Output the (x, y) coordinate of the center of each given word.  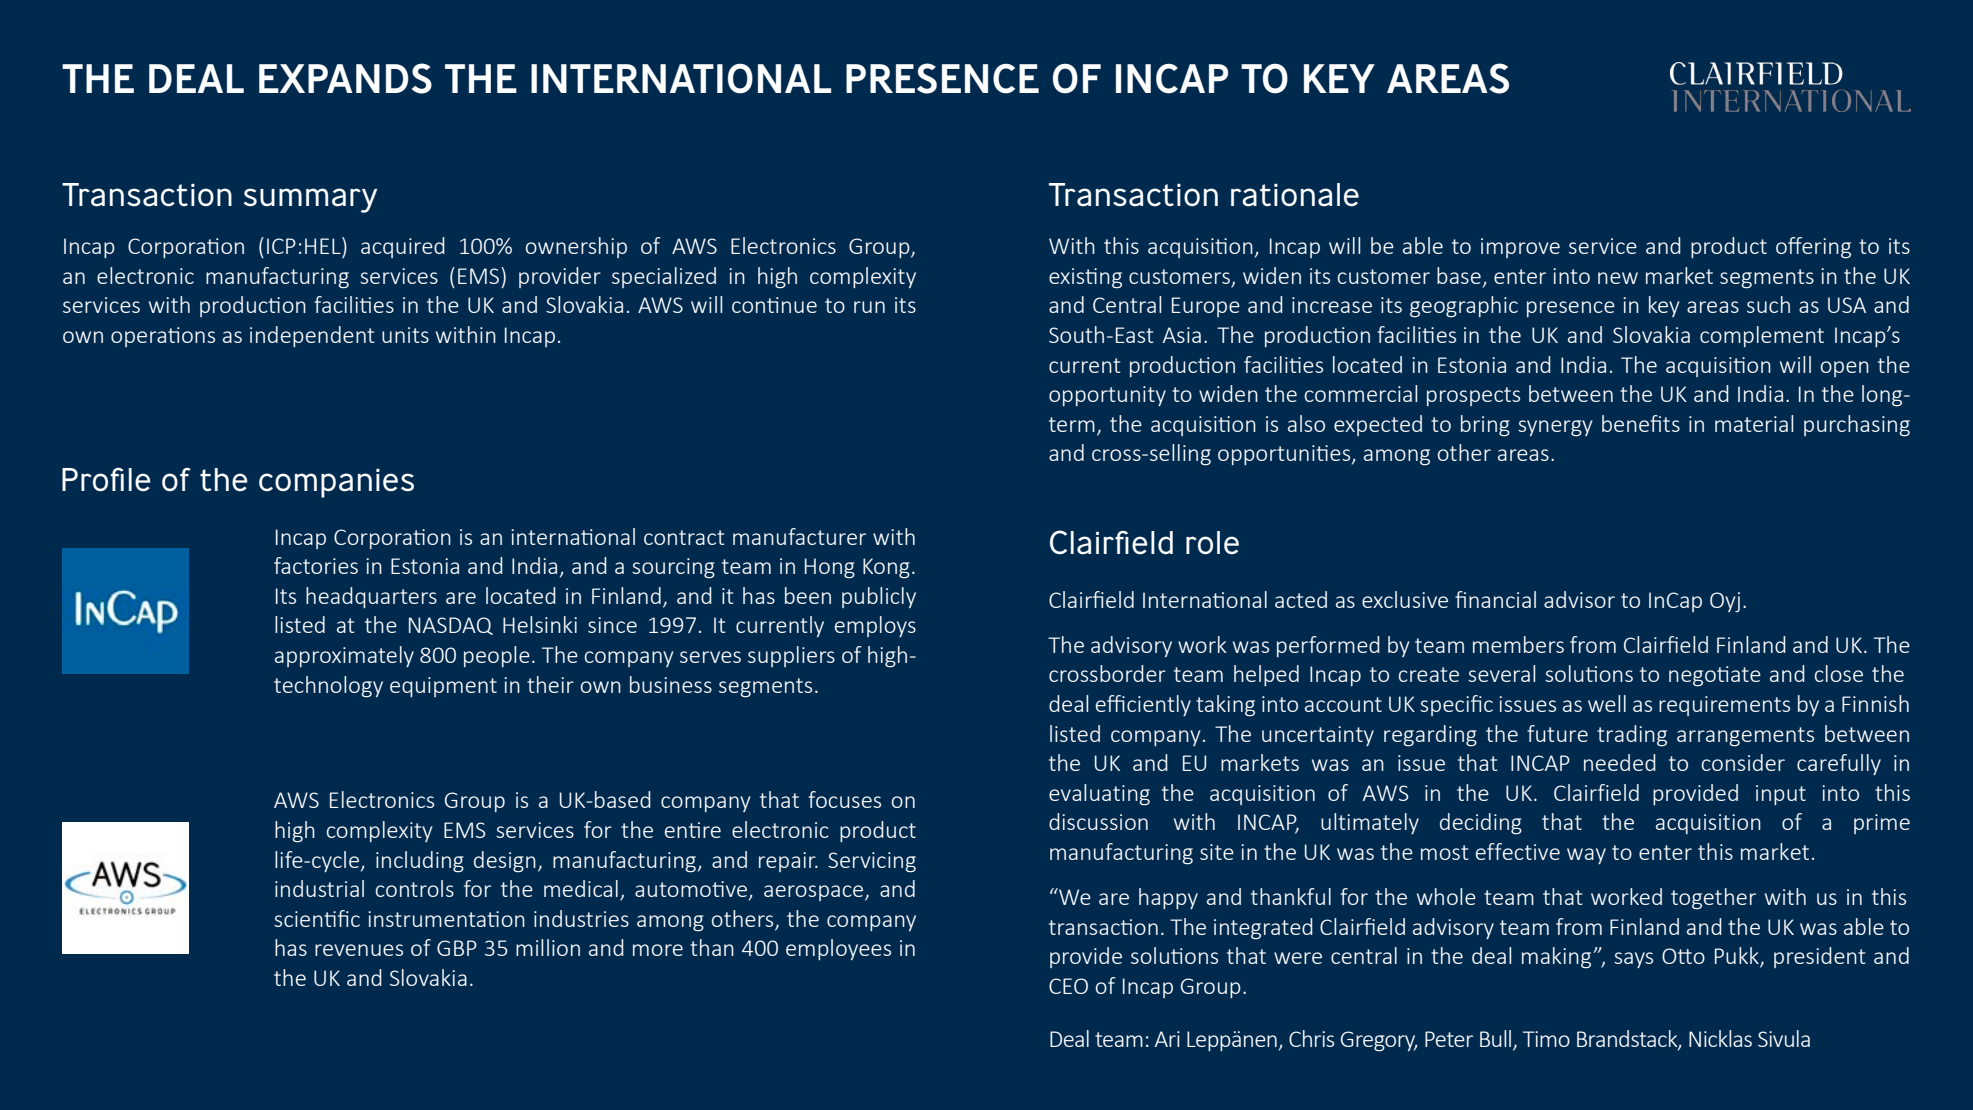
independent (312, 336)
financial (1495, 599)
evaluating (1099, 795)
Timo (1546, 1039)
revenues (359, 950)
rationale (1295, 195)
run (869, 307)
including (420, 862)
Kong (886, 568)
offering (1813, 248)
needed (1620, 762)
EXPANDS (345, 78)
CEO (1068, 986)
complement (1762, 336)
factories (316, 565)
